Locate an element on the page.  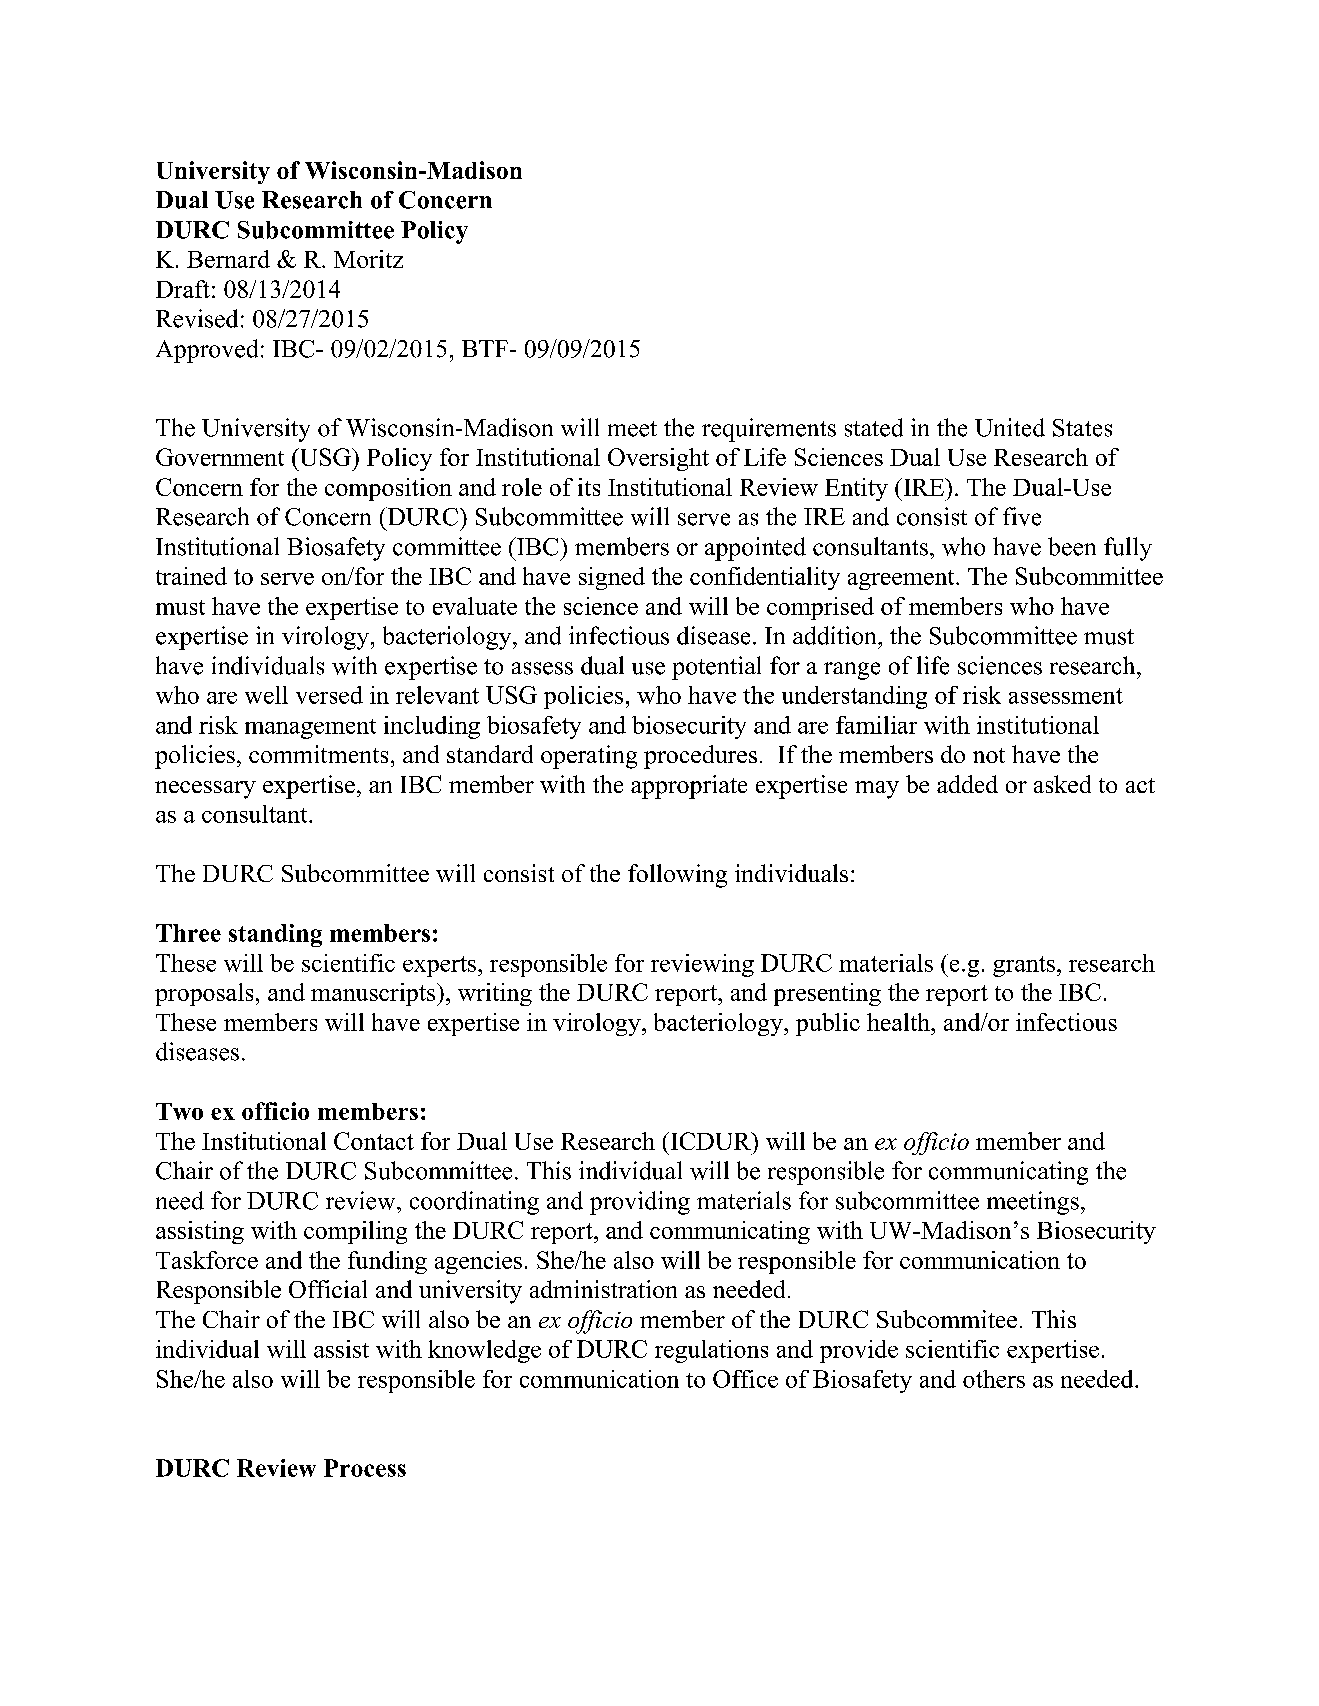
health is located at coordinates (899, 1022).
